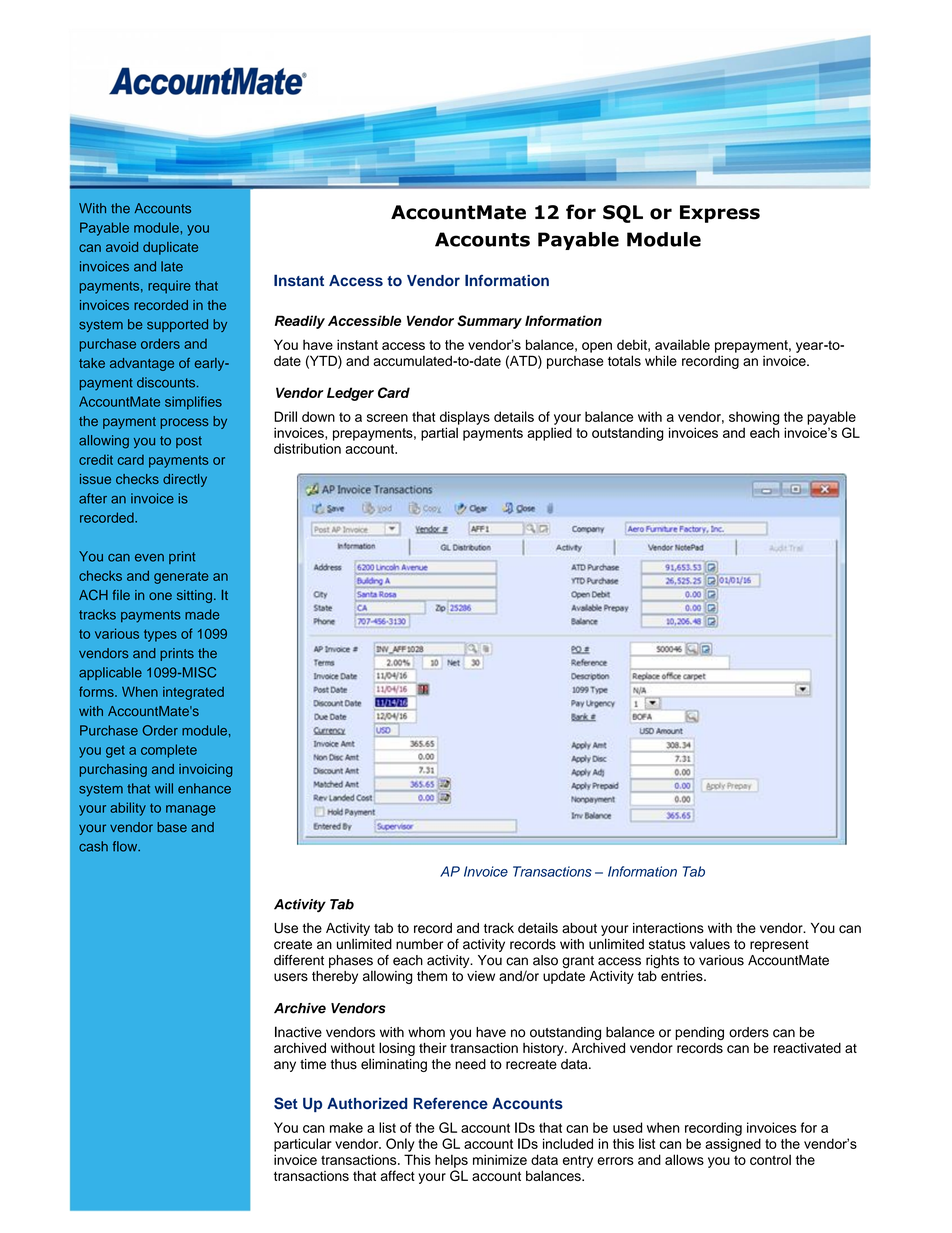 This document has width=952, height=1233. Describe the element at coordinates (303, 1145) in the document. I see `particular` at that location.
